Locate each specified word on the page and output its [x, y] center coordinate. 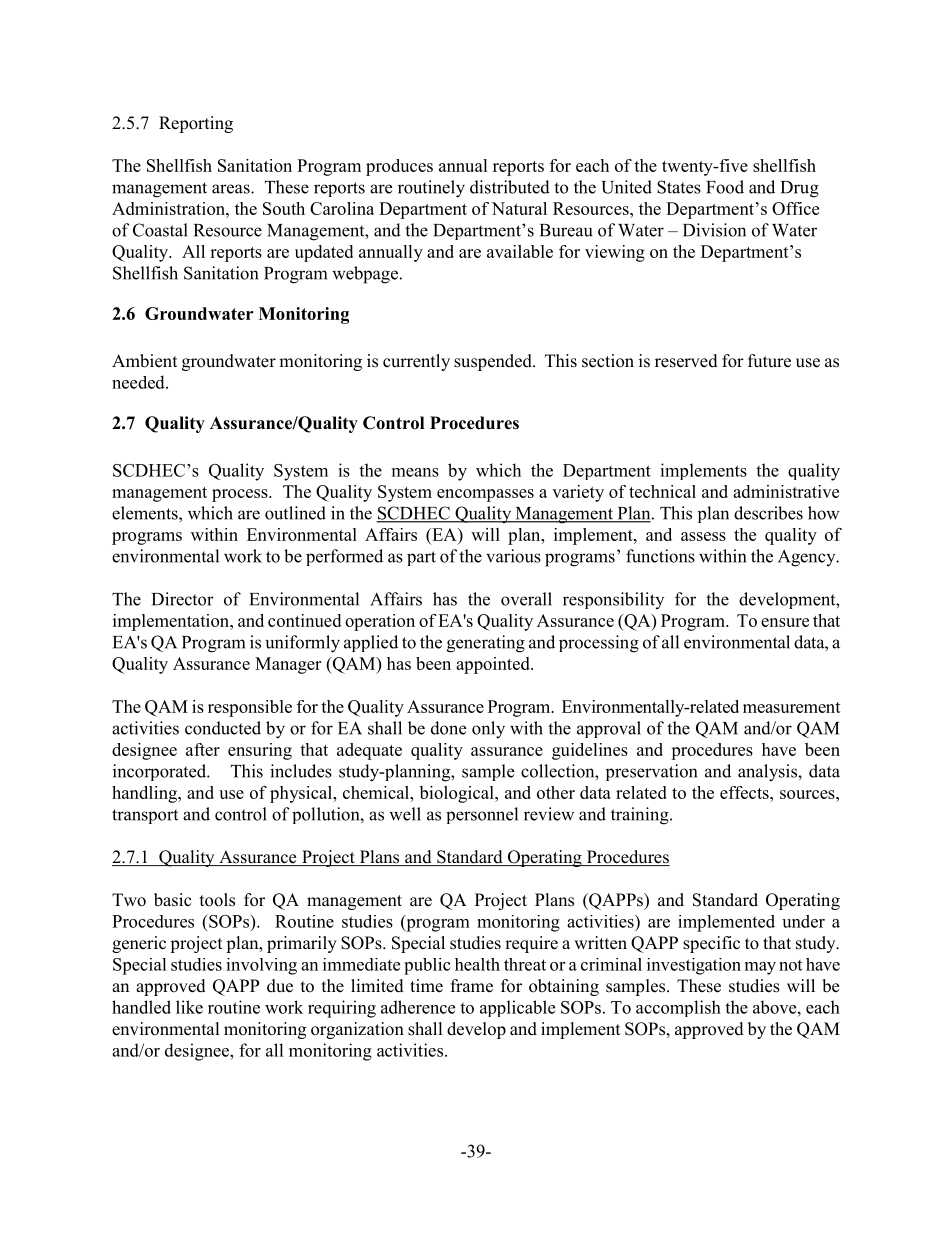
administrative [786, 491]
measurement [792, 707]
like [189, 1007]
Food [725, 187]
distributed [510, 187]
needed [139, 382]
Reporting [196, 124]
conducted [223, 728]
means [415, 472]
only [488, 730]
